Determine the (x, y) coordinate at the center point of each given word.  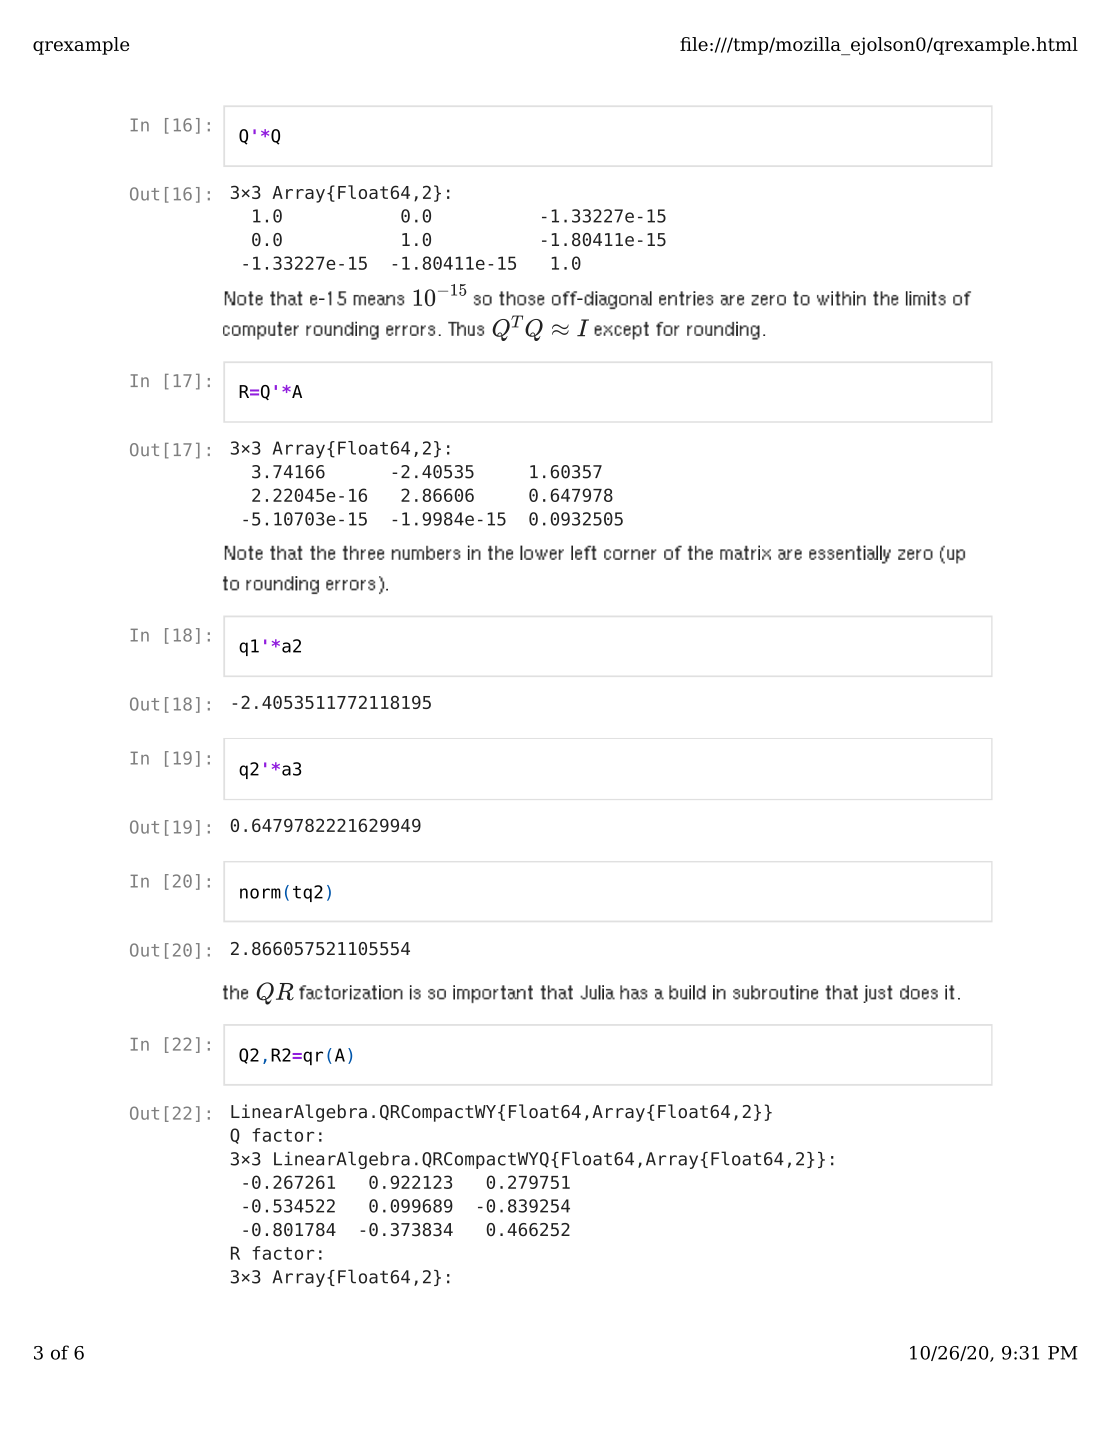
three (363, 552)
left (584, 552)
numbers (426, 553)
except (621, 331)
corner (630, 554)
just (878, 994)
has (634, 992)
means (378, 300)
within (841, 298)
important (493, 994)
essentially (850, 554)
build (687, 992)
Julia (597, 992)
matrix (745, 552)
